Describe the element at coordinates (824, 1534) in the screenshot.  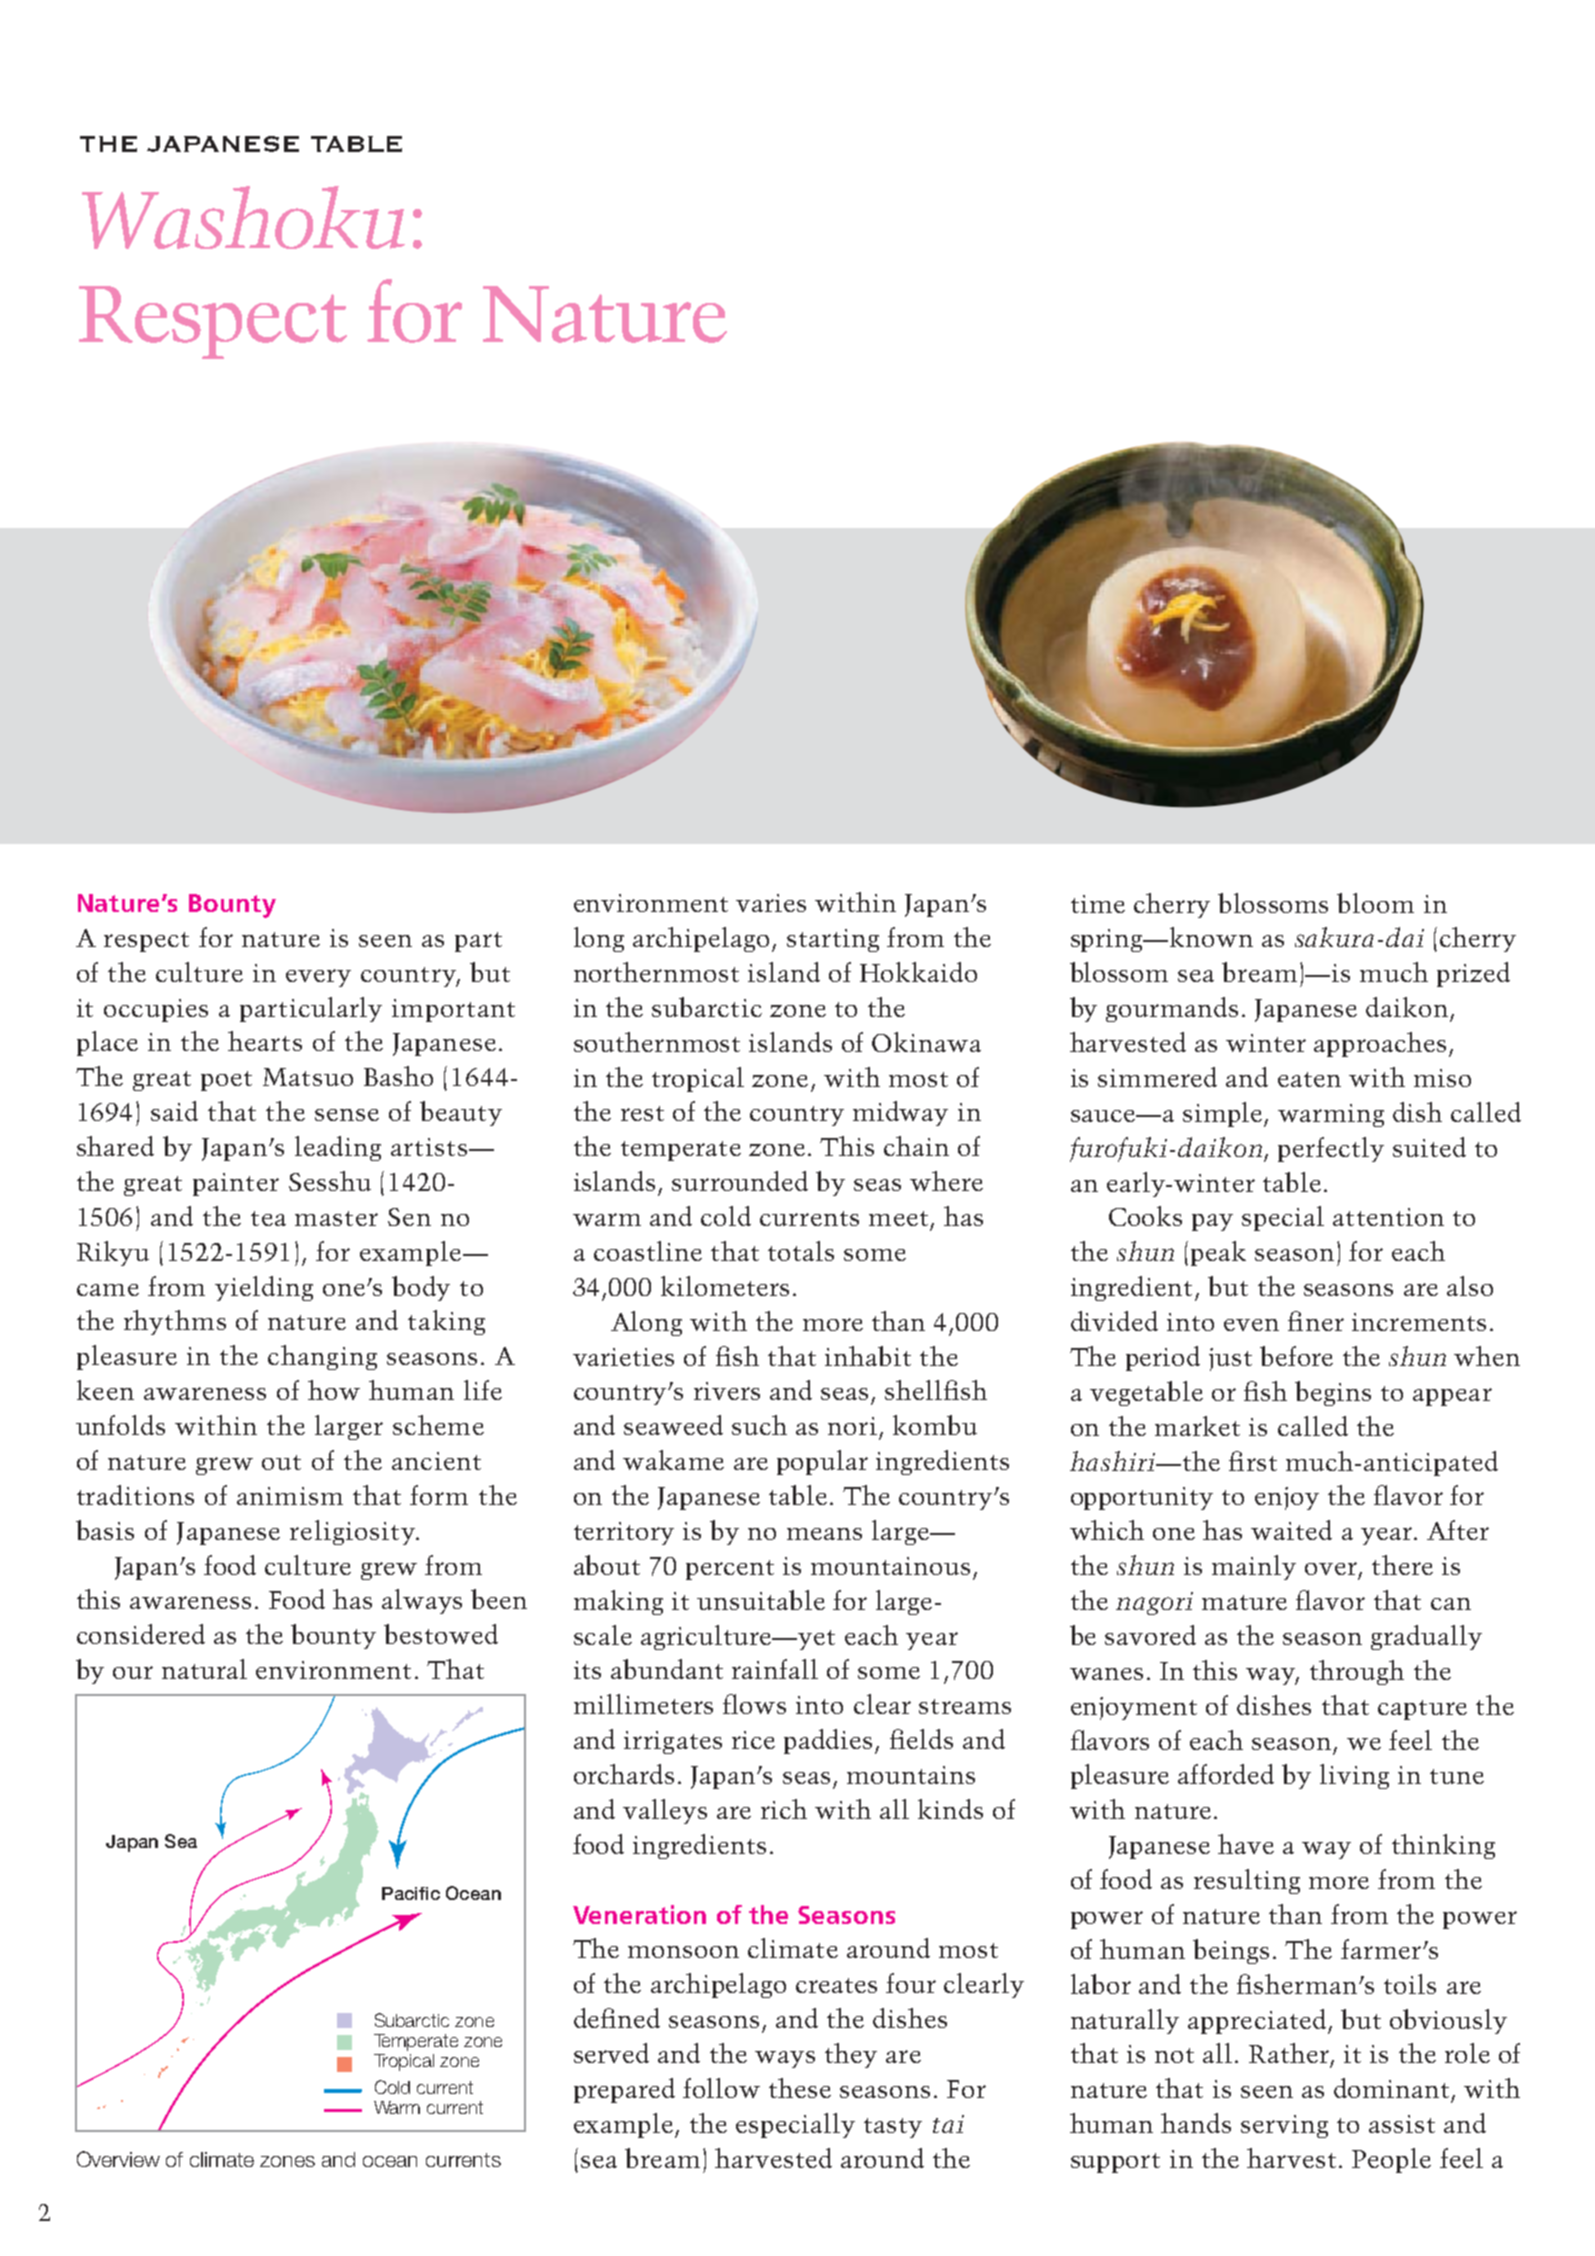
I see `means` at that location.
